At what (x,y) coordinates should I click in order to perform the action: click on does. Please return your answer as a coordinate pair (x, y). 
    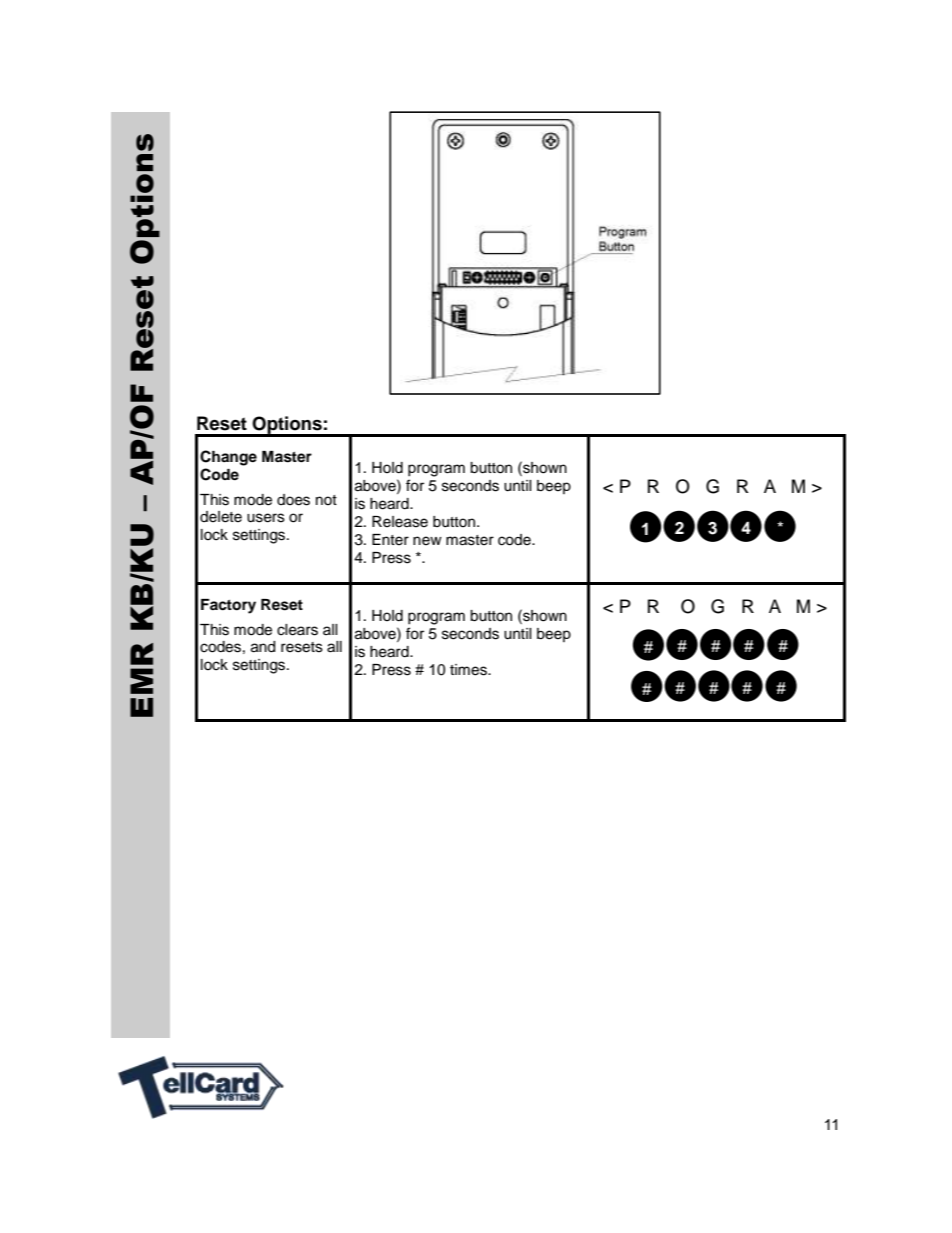
    Looking at the image, I should click on (293, 500).
